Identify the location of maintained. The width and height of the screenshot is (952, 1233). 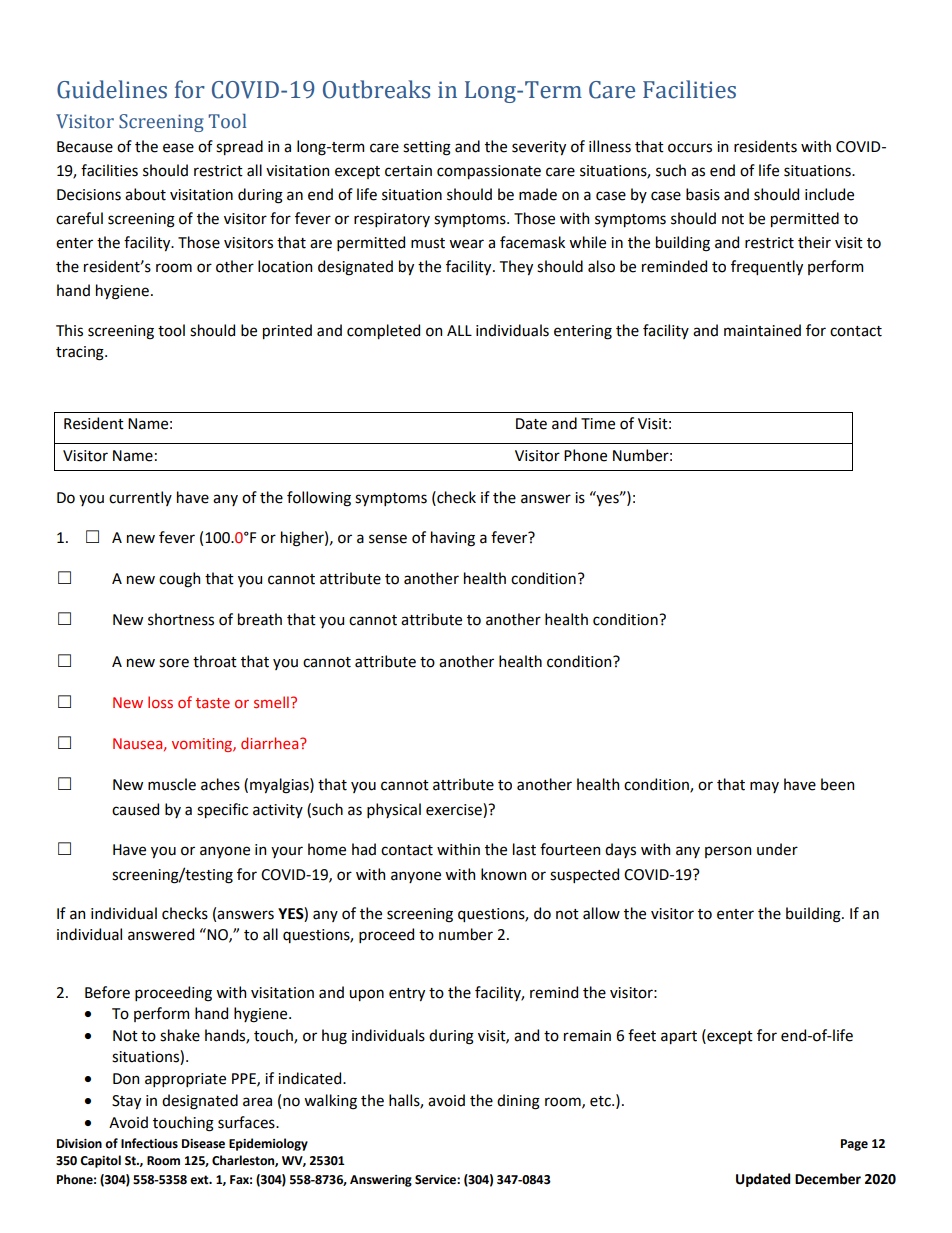
(762, 330).
